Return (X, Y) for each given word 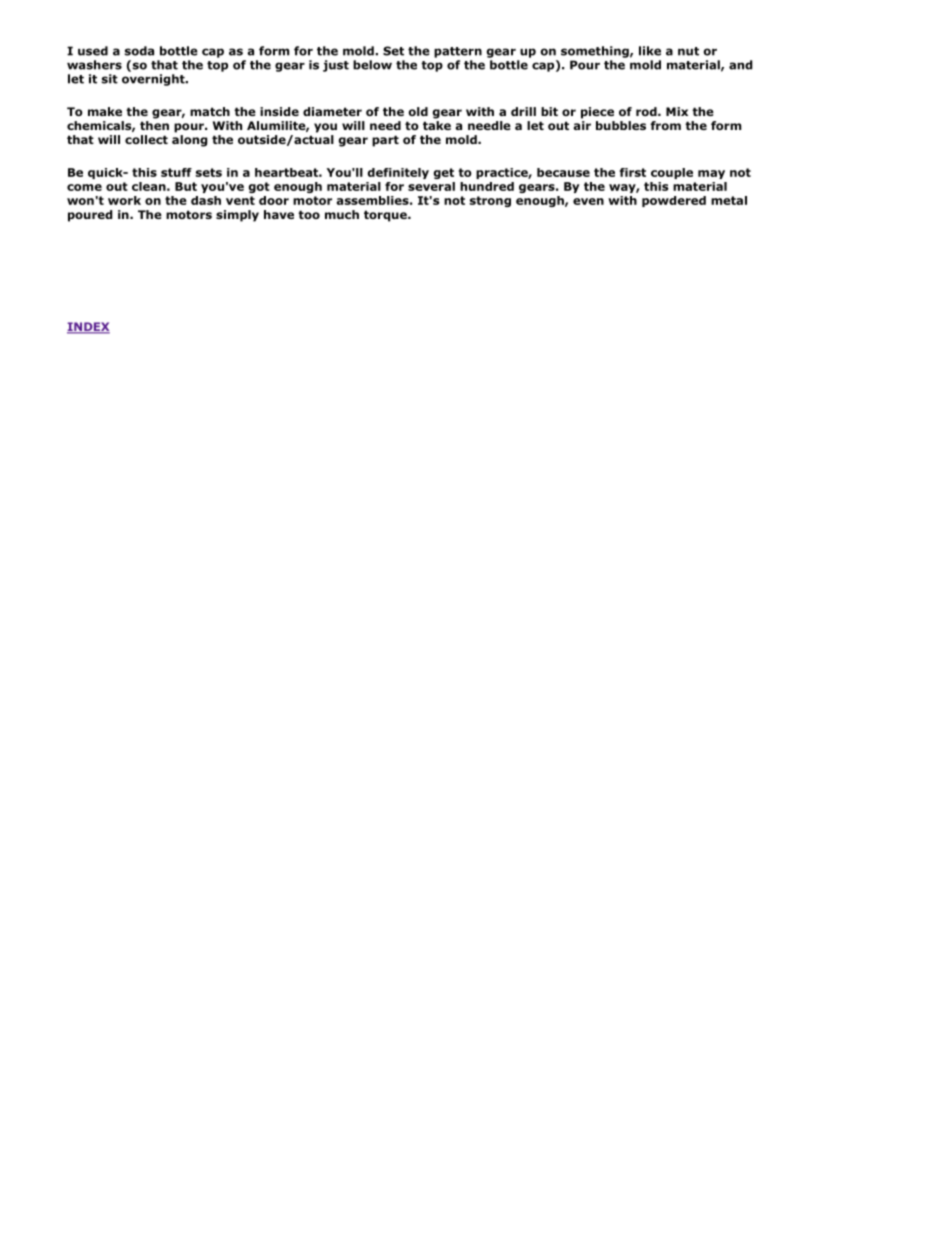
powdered (674, 201)
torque (386, 216)
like (650, 51)
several (431, 186)
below (372, 65)
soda (139, 51)
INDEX (88, 328)
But (186, 186)
